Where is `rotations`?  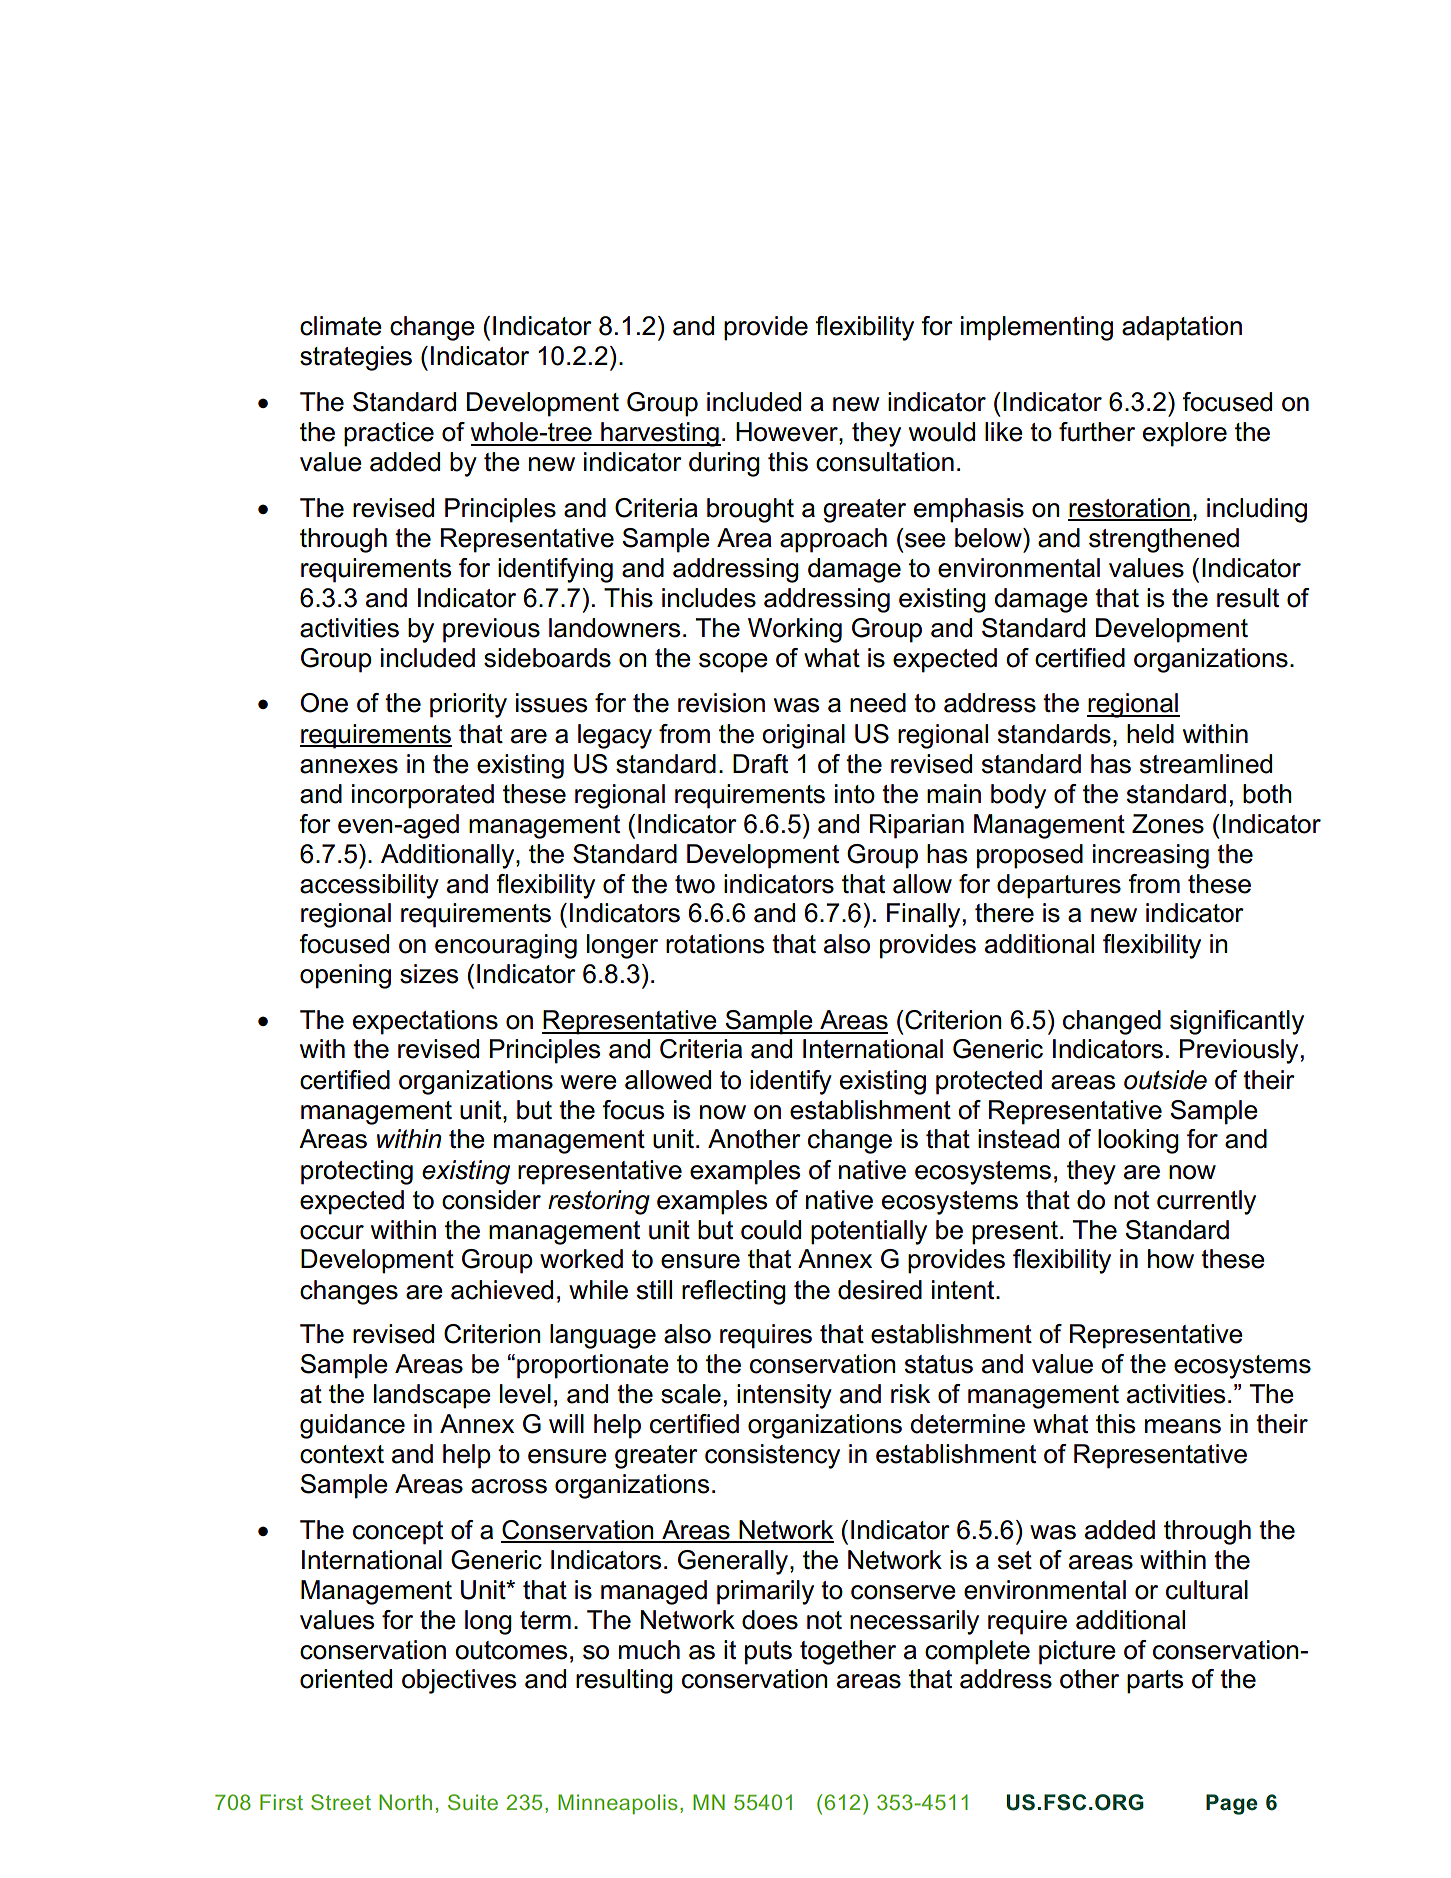
rotations is located at coordinates (715, 944).
